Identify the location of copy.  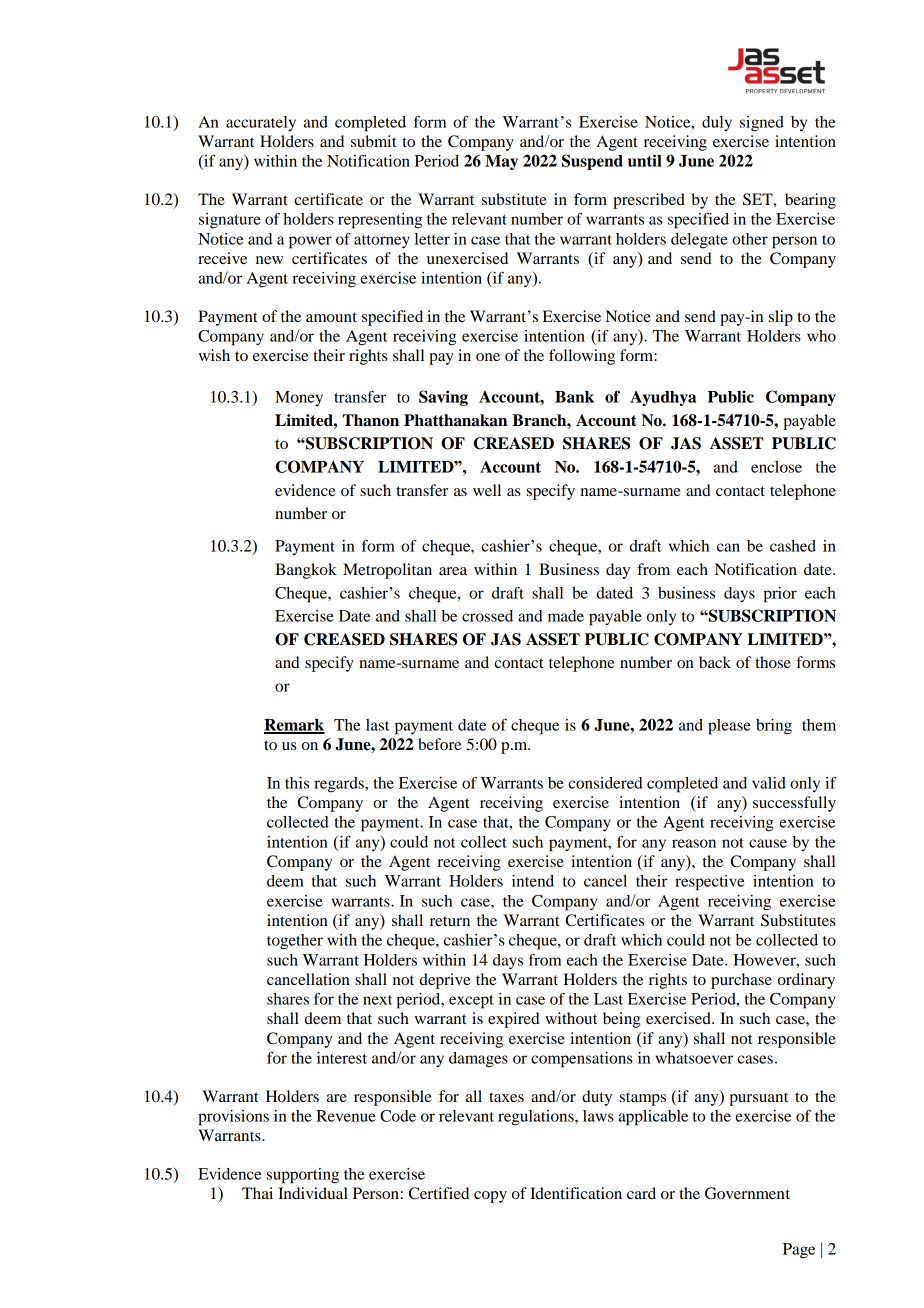
(490, 1197).
